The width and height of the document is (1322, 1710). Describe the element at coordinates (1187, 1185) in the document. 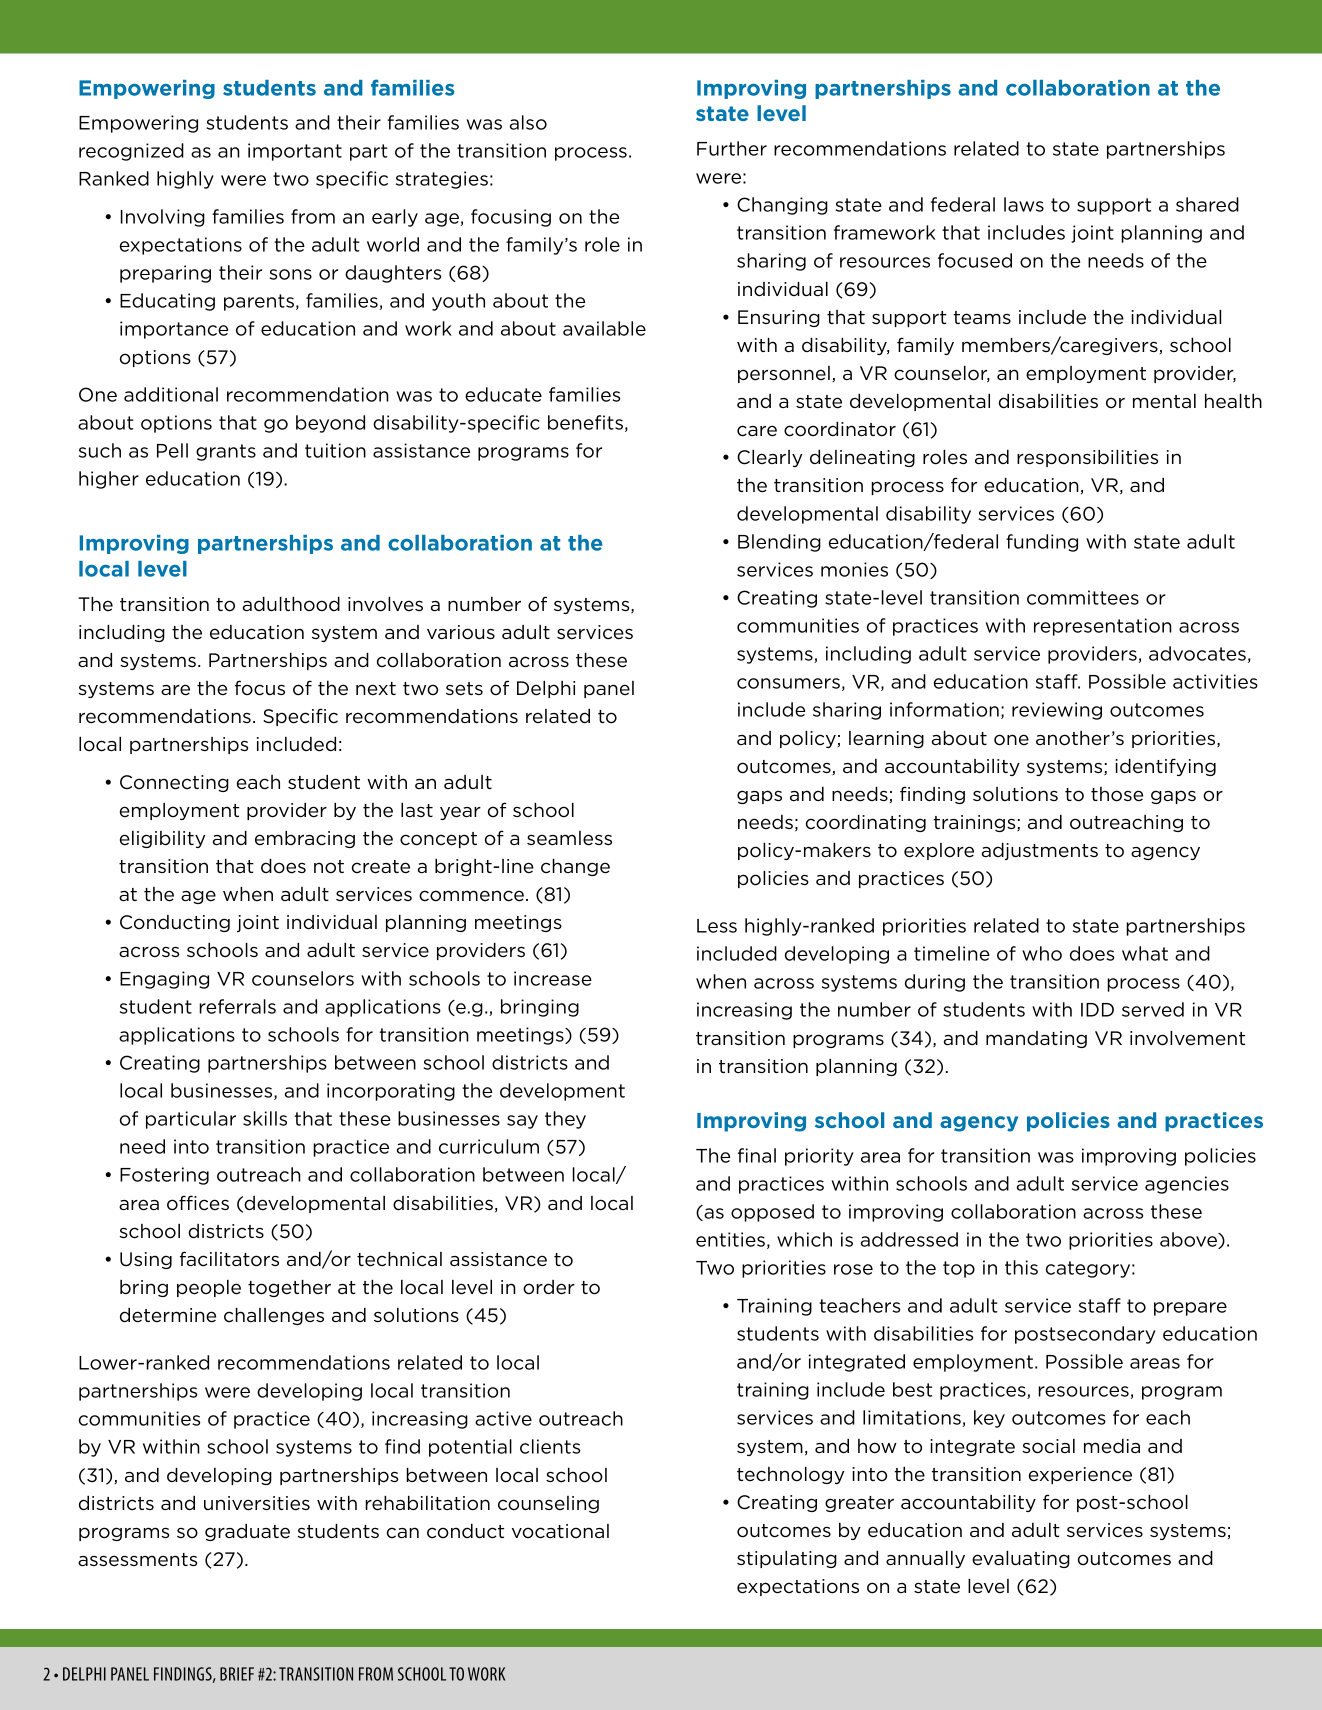

I see `agencies` at that location.
